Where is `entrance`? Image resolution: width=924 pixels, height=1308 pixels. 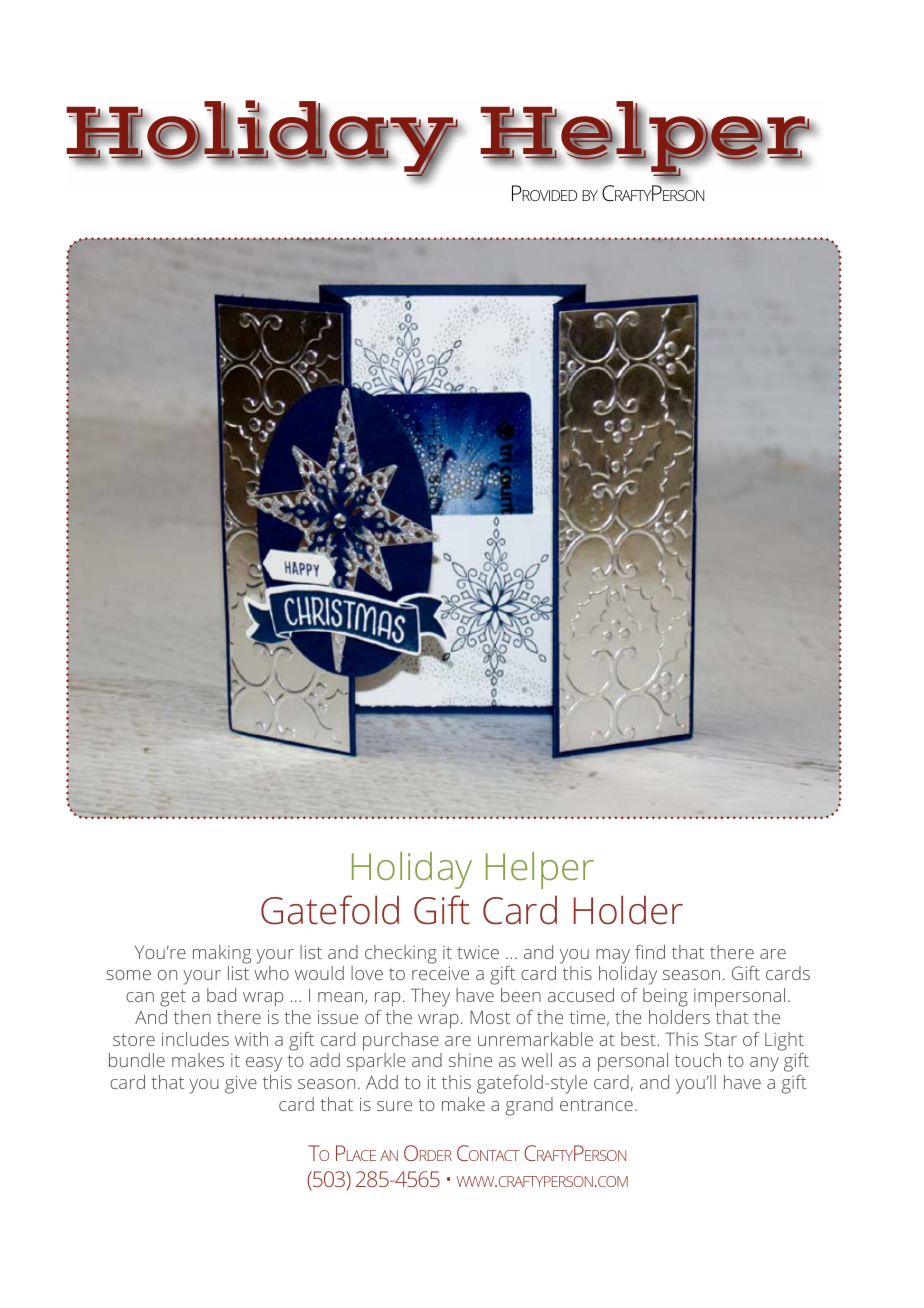
entrance is located at coordinates (596, 1105).
